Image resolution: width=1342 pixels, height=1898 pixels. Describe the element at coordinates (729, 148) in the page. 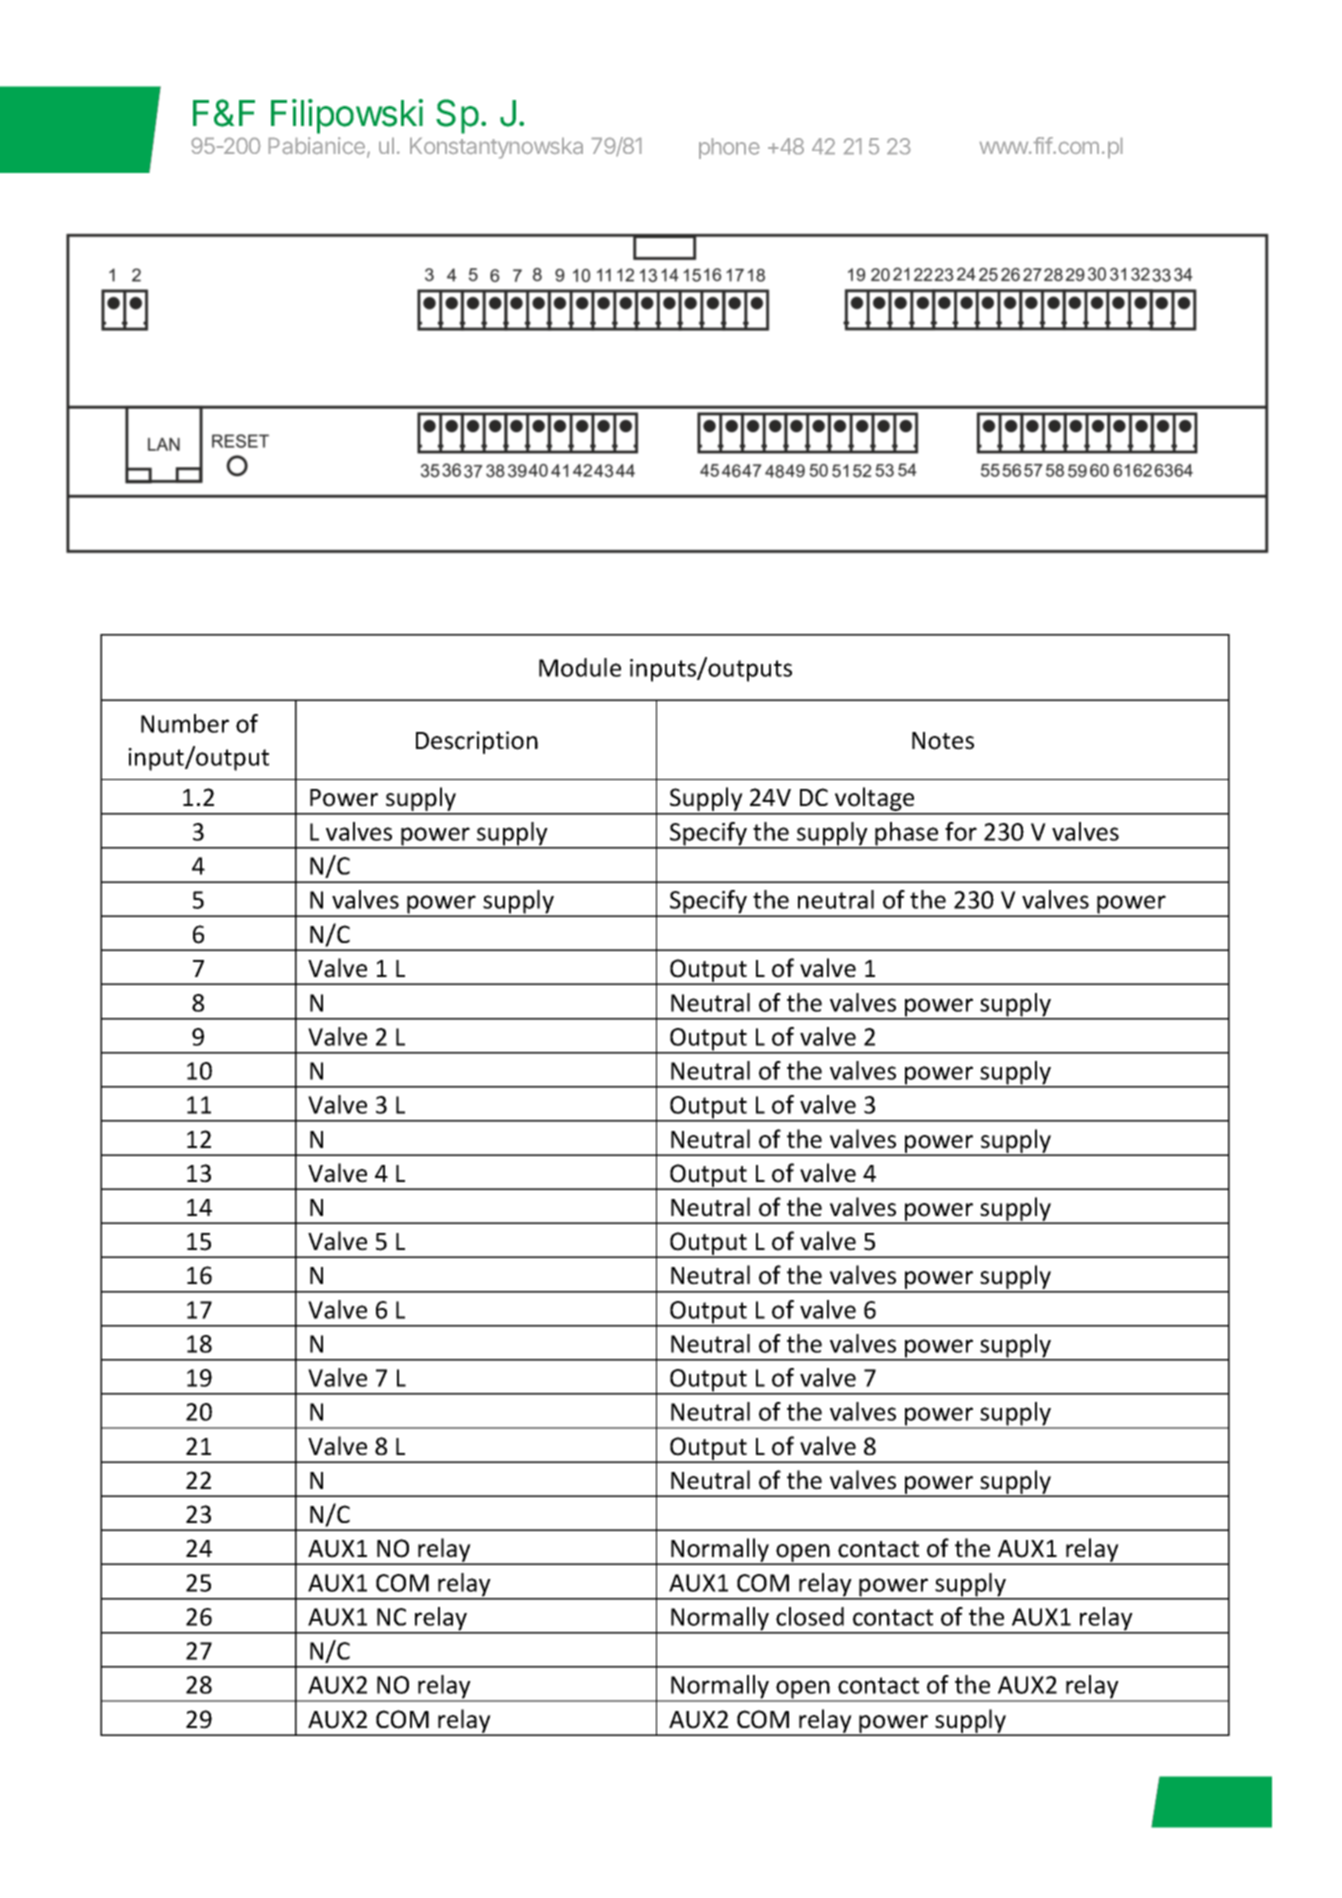

I see `phone` at that location.
